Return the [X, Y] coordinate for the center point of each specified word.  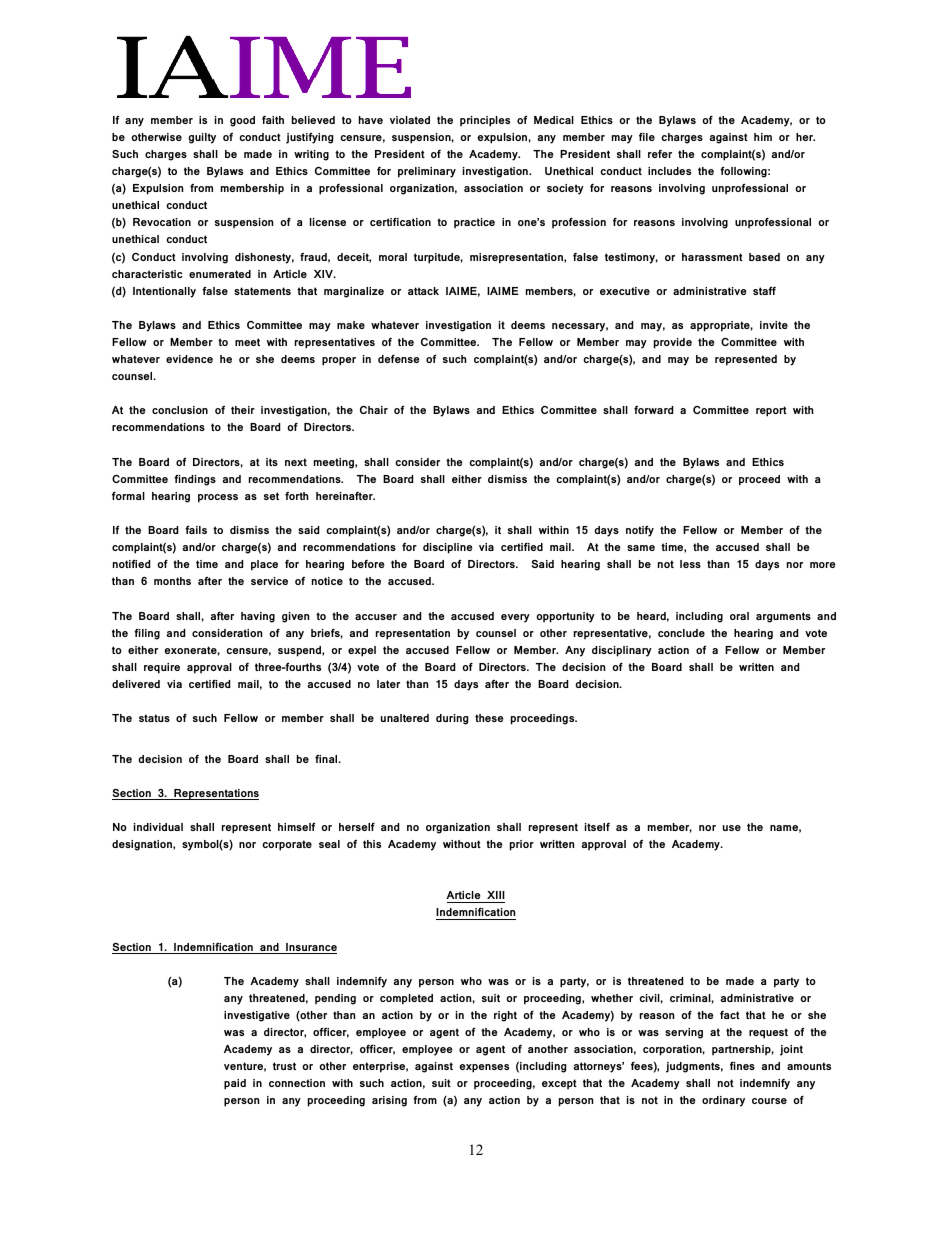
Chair [374, 410]
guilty [202, 138]
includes [669, 171]
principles [485, 121]
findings [195, 480]
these [489, 718]
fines [742, 1066]
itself [597, 827]
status [154, 718]
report [771, 411]
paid [235, 1084]
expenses [484, 1068]
